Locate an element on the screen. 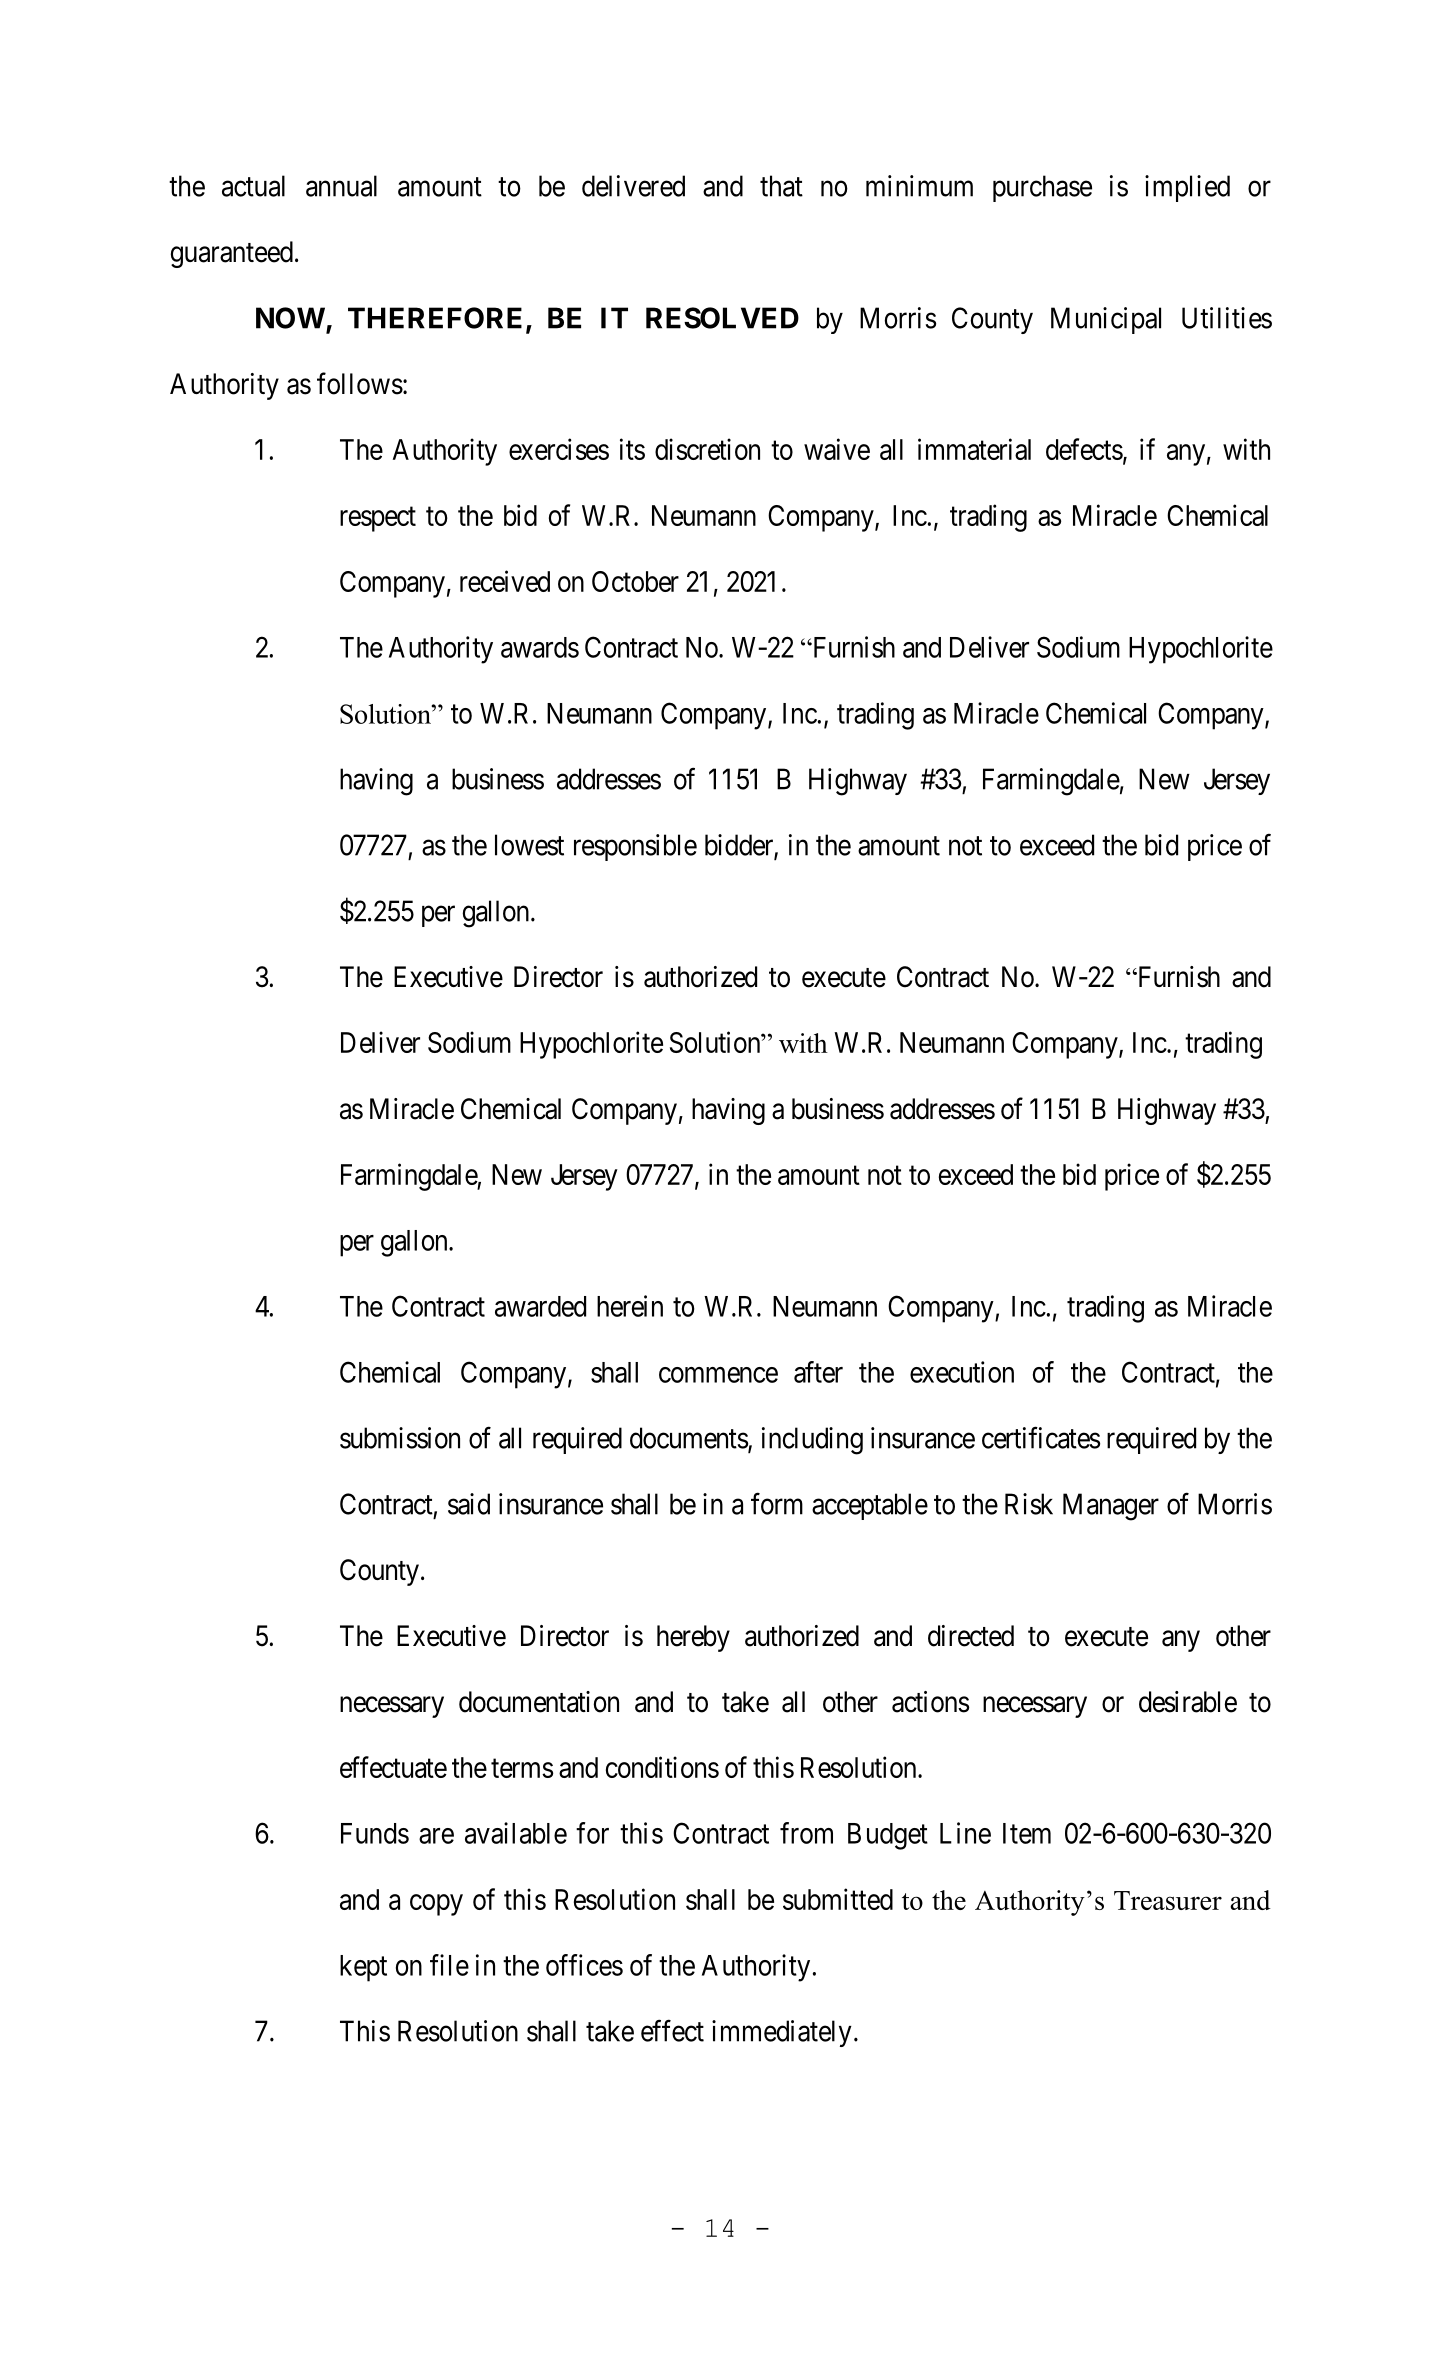 The height and width of the screenshot is (2372, 1440). commence is located at coordinates (718, 1375).
